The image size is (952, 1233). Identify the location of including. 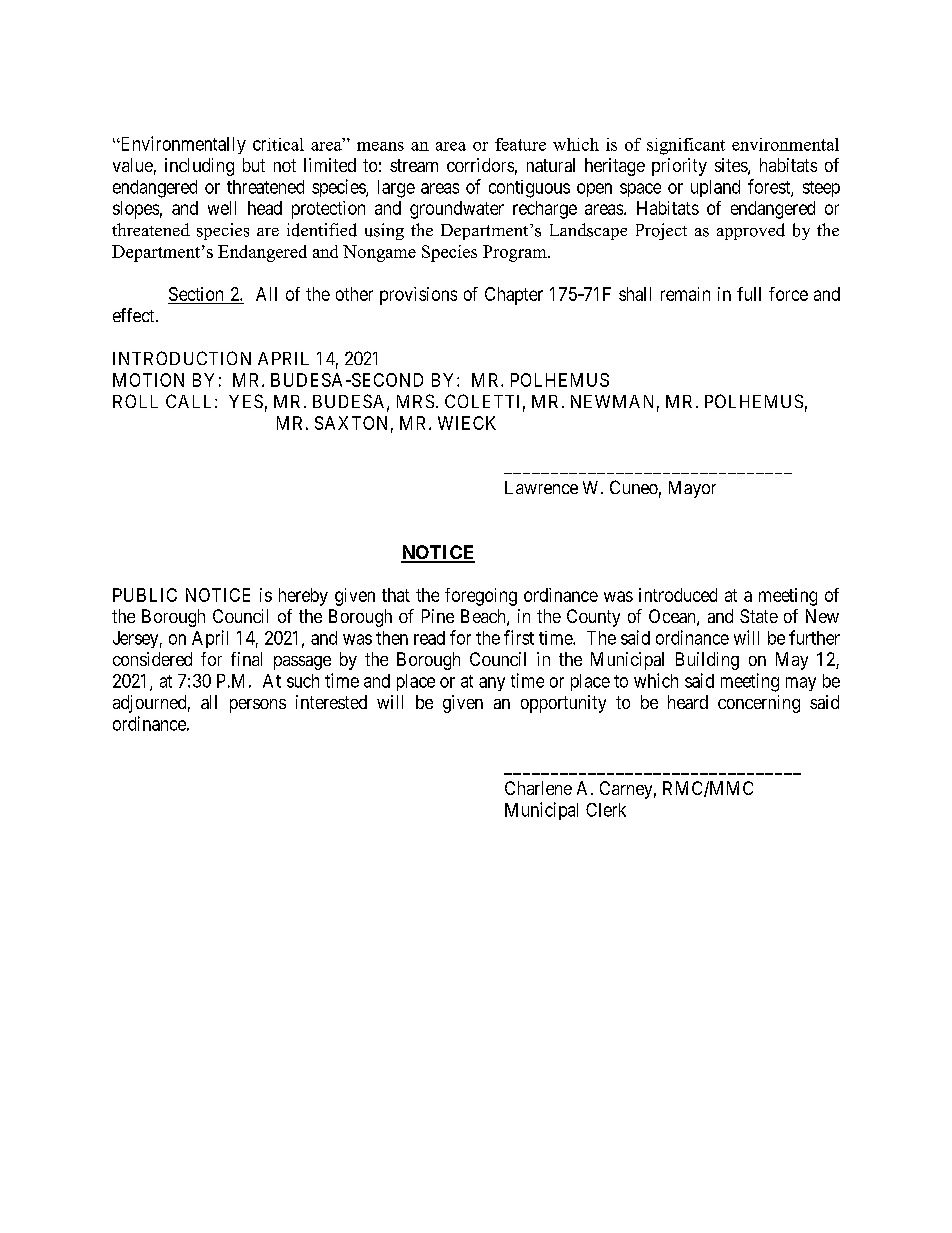
(199, 167).
